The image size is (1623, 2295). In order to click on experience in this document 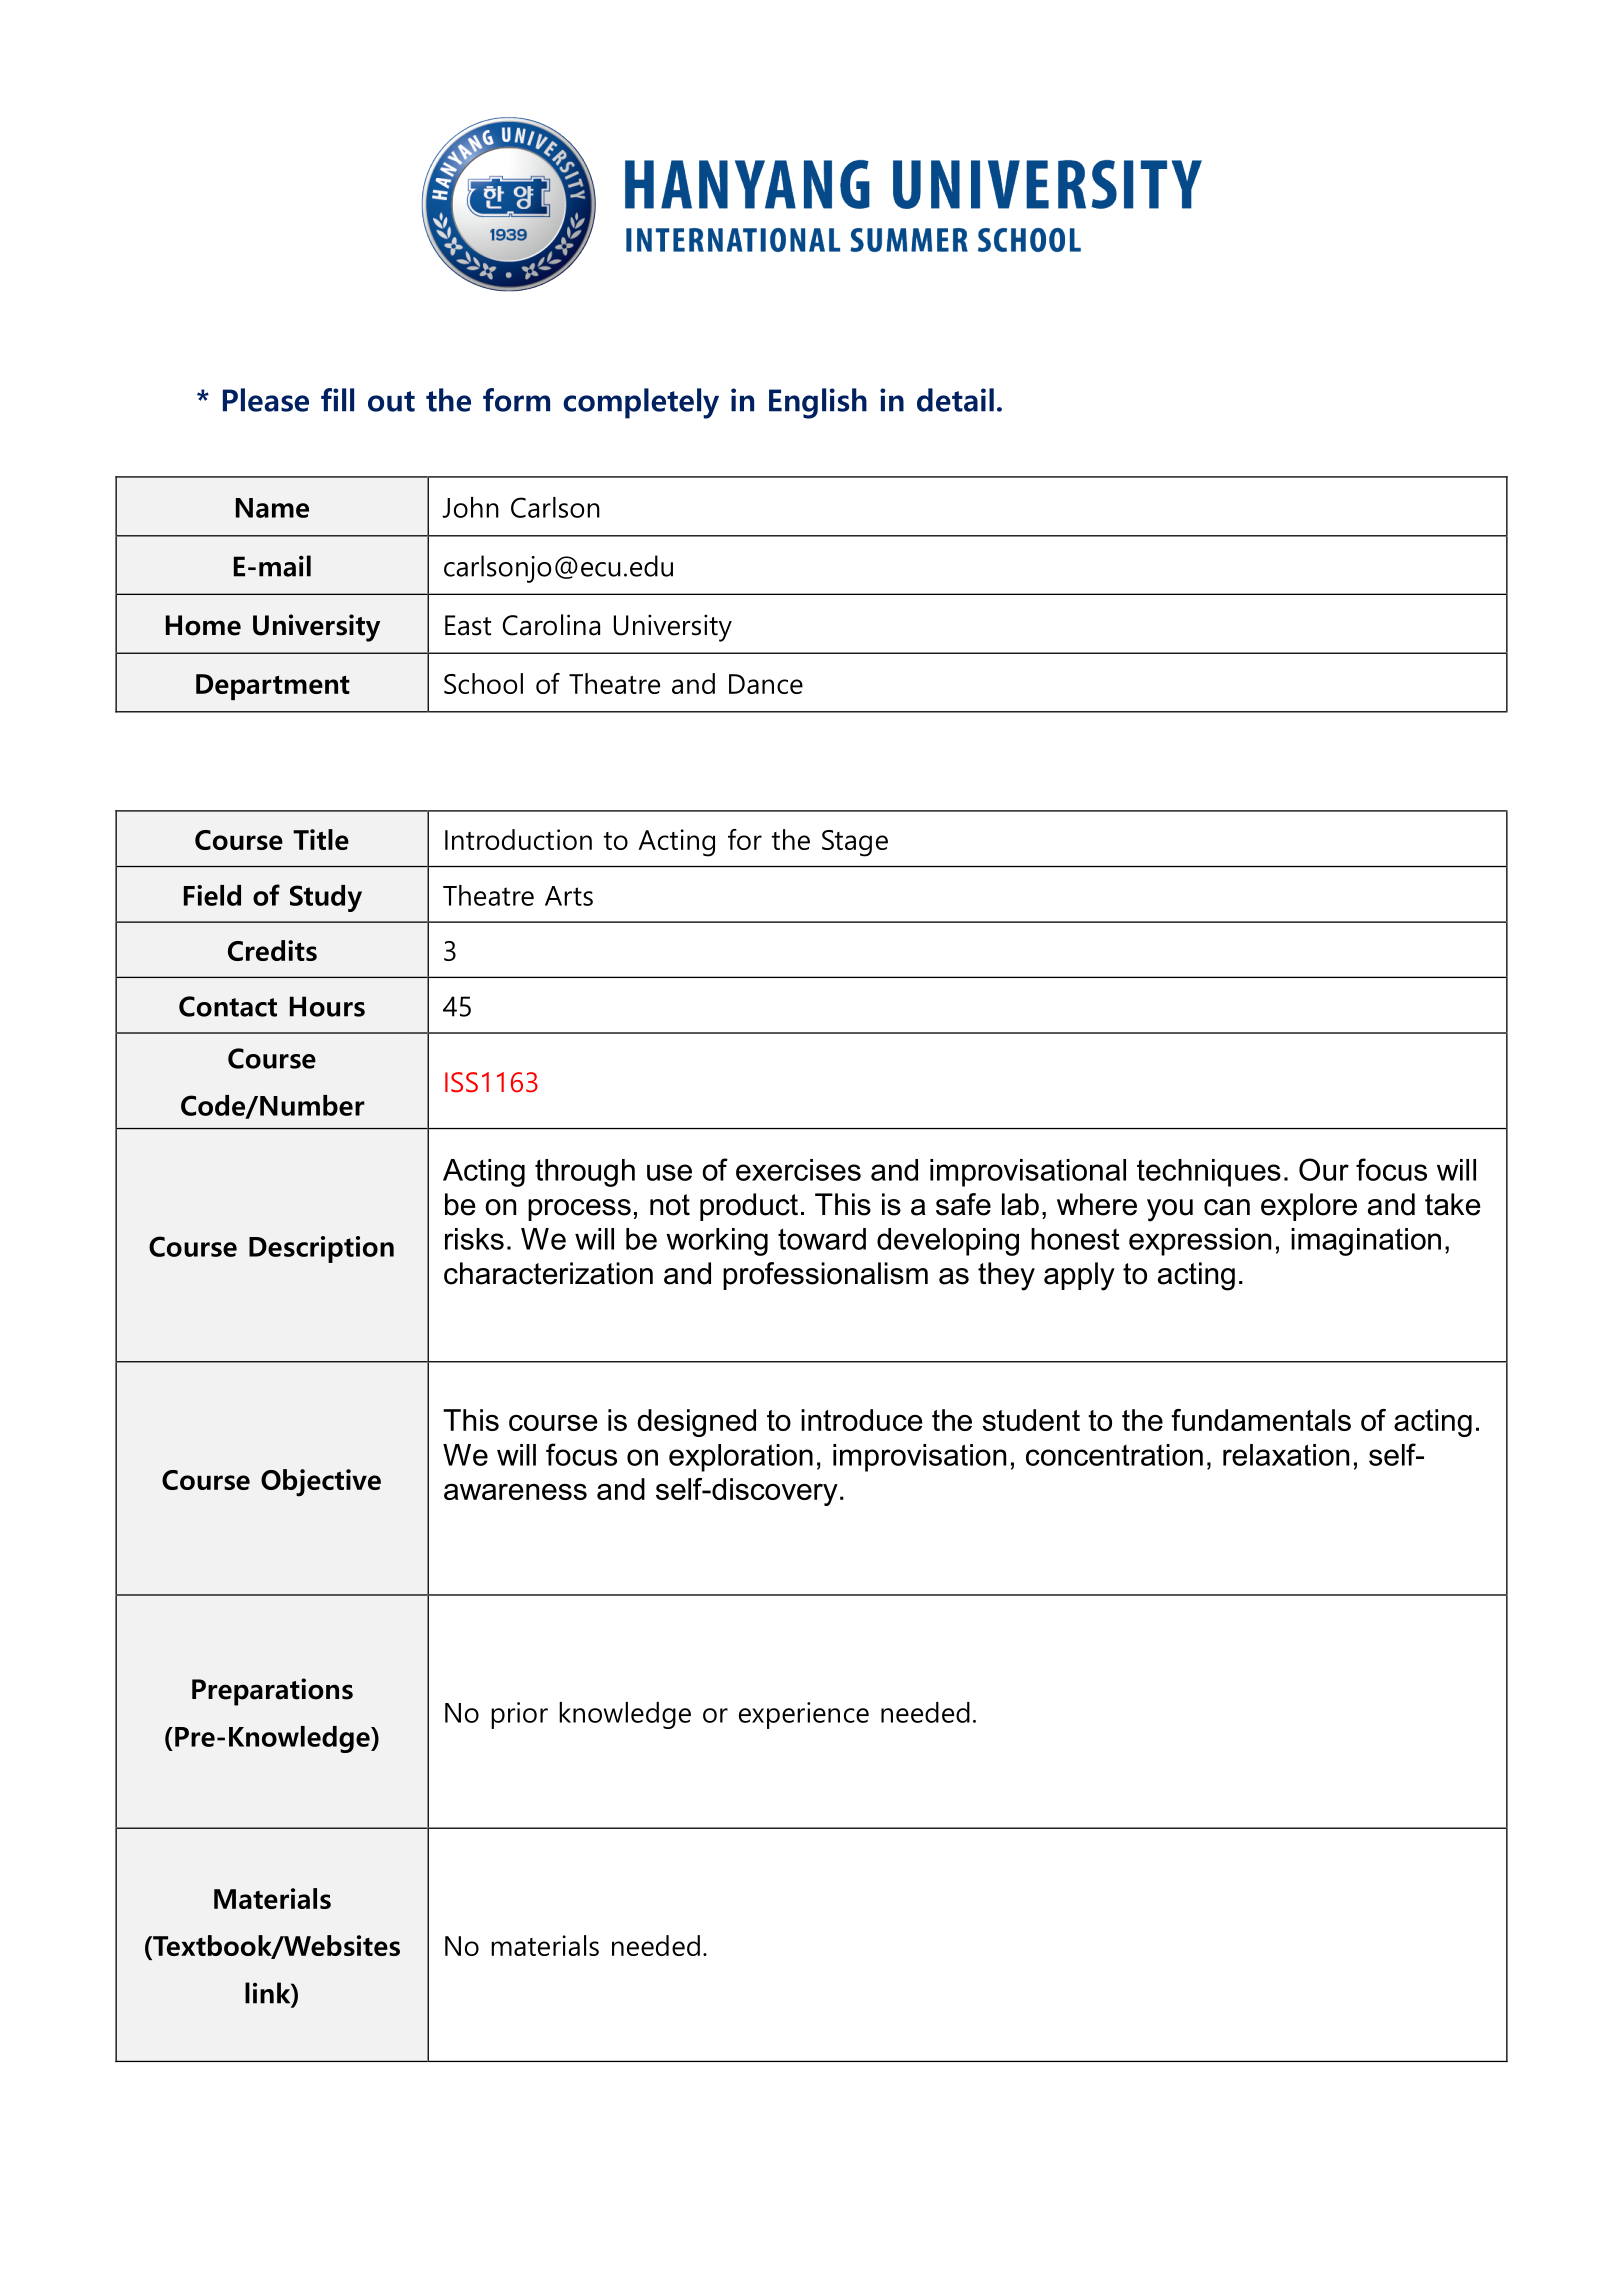, I will do `click(804, 1715)`.
